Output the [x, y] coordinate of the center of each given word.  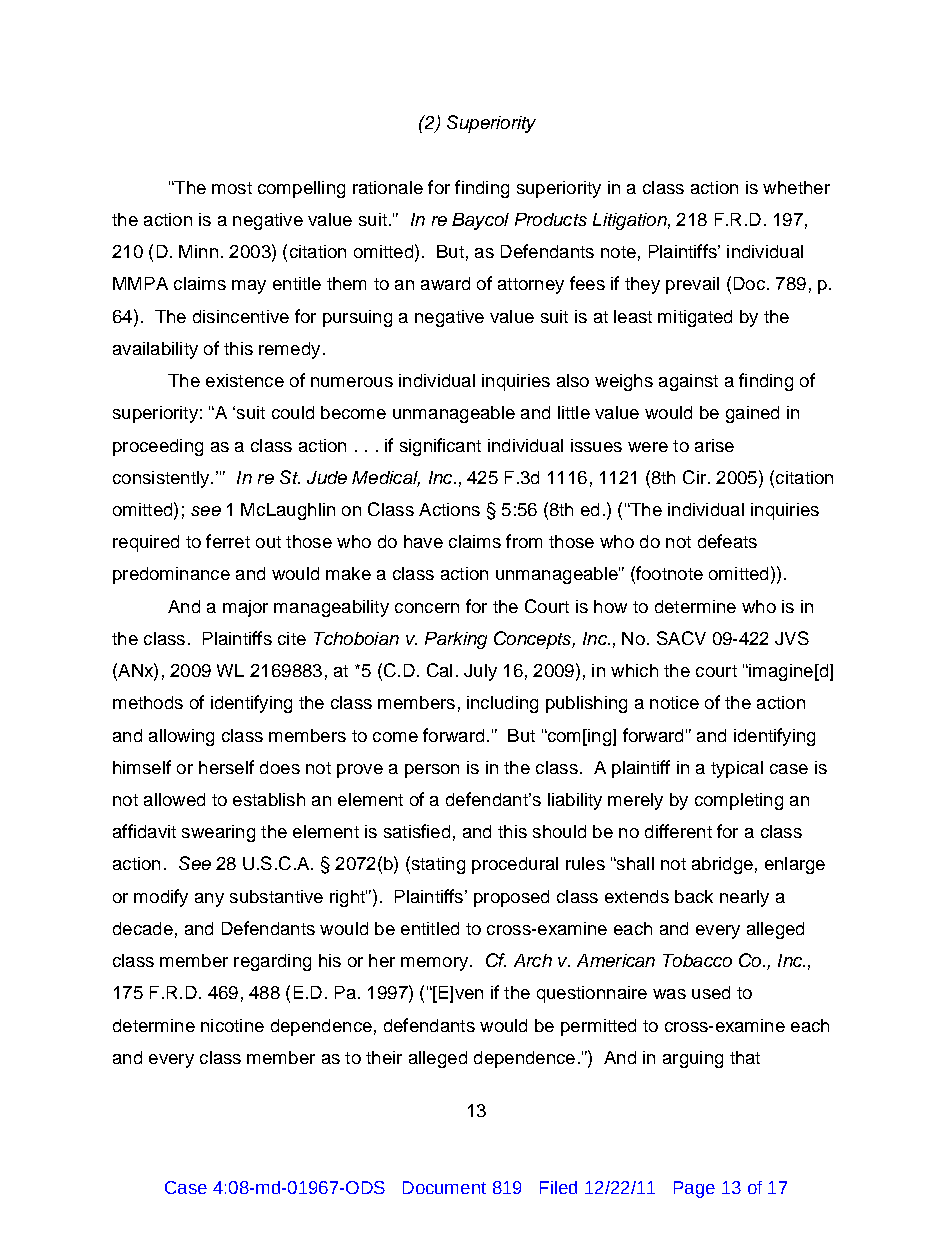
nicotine [232, 1025]
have [423, 541]
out [268, 542]
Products [551, 219]
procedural [515, 865]
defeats [727, 541]
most [232, 188]
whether [796, 187]
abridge [722, 865]
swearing [218, 833]
